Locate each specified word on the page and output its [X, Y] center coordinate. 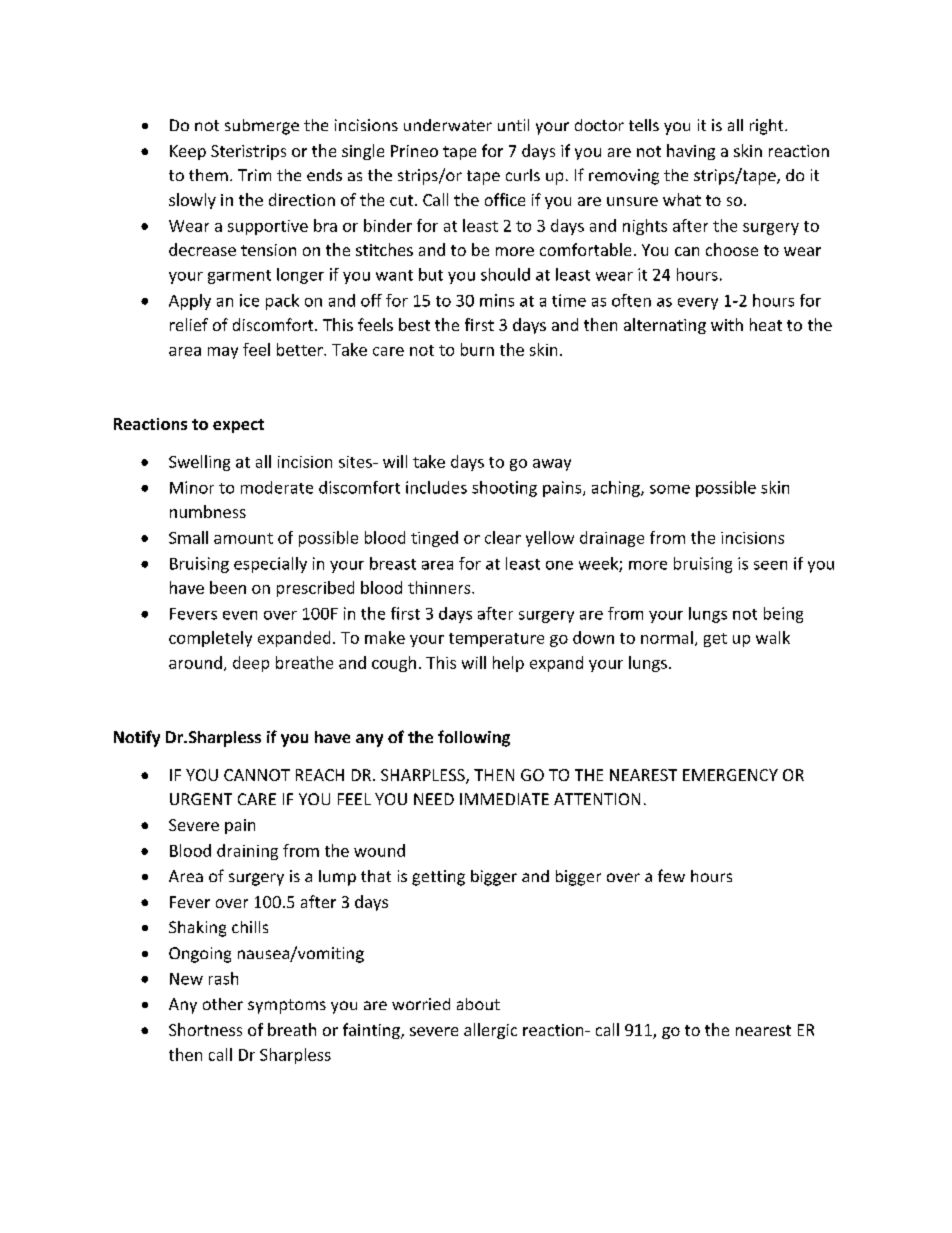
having [691, 152]
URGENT [201, 799]
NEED [434, 799]
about [478, 1004]
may [223, 353]
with [727, 324]
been [228, 587]
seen [770, 565]
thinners [440, 587]
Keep [188, 152]
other [223, 1004]
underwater [448, 125]
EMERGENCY [730, 775]
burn [477, 349]
